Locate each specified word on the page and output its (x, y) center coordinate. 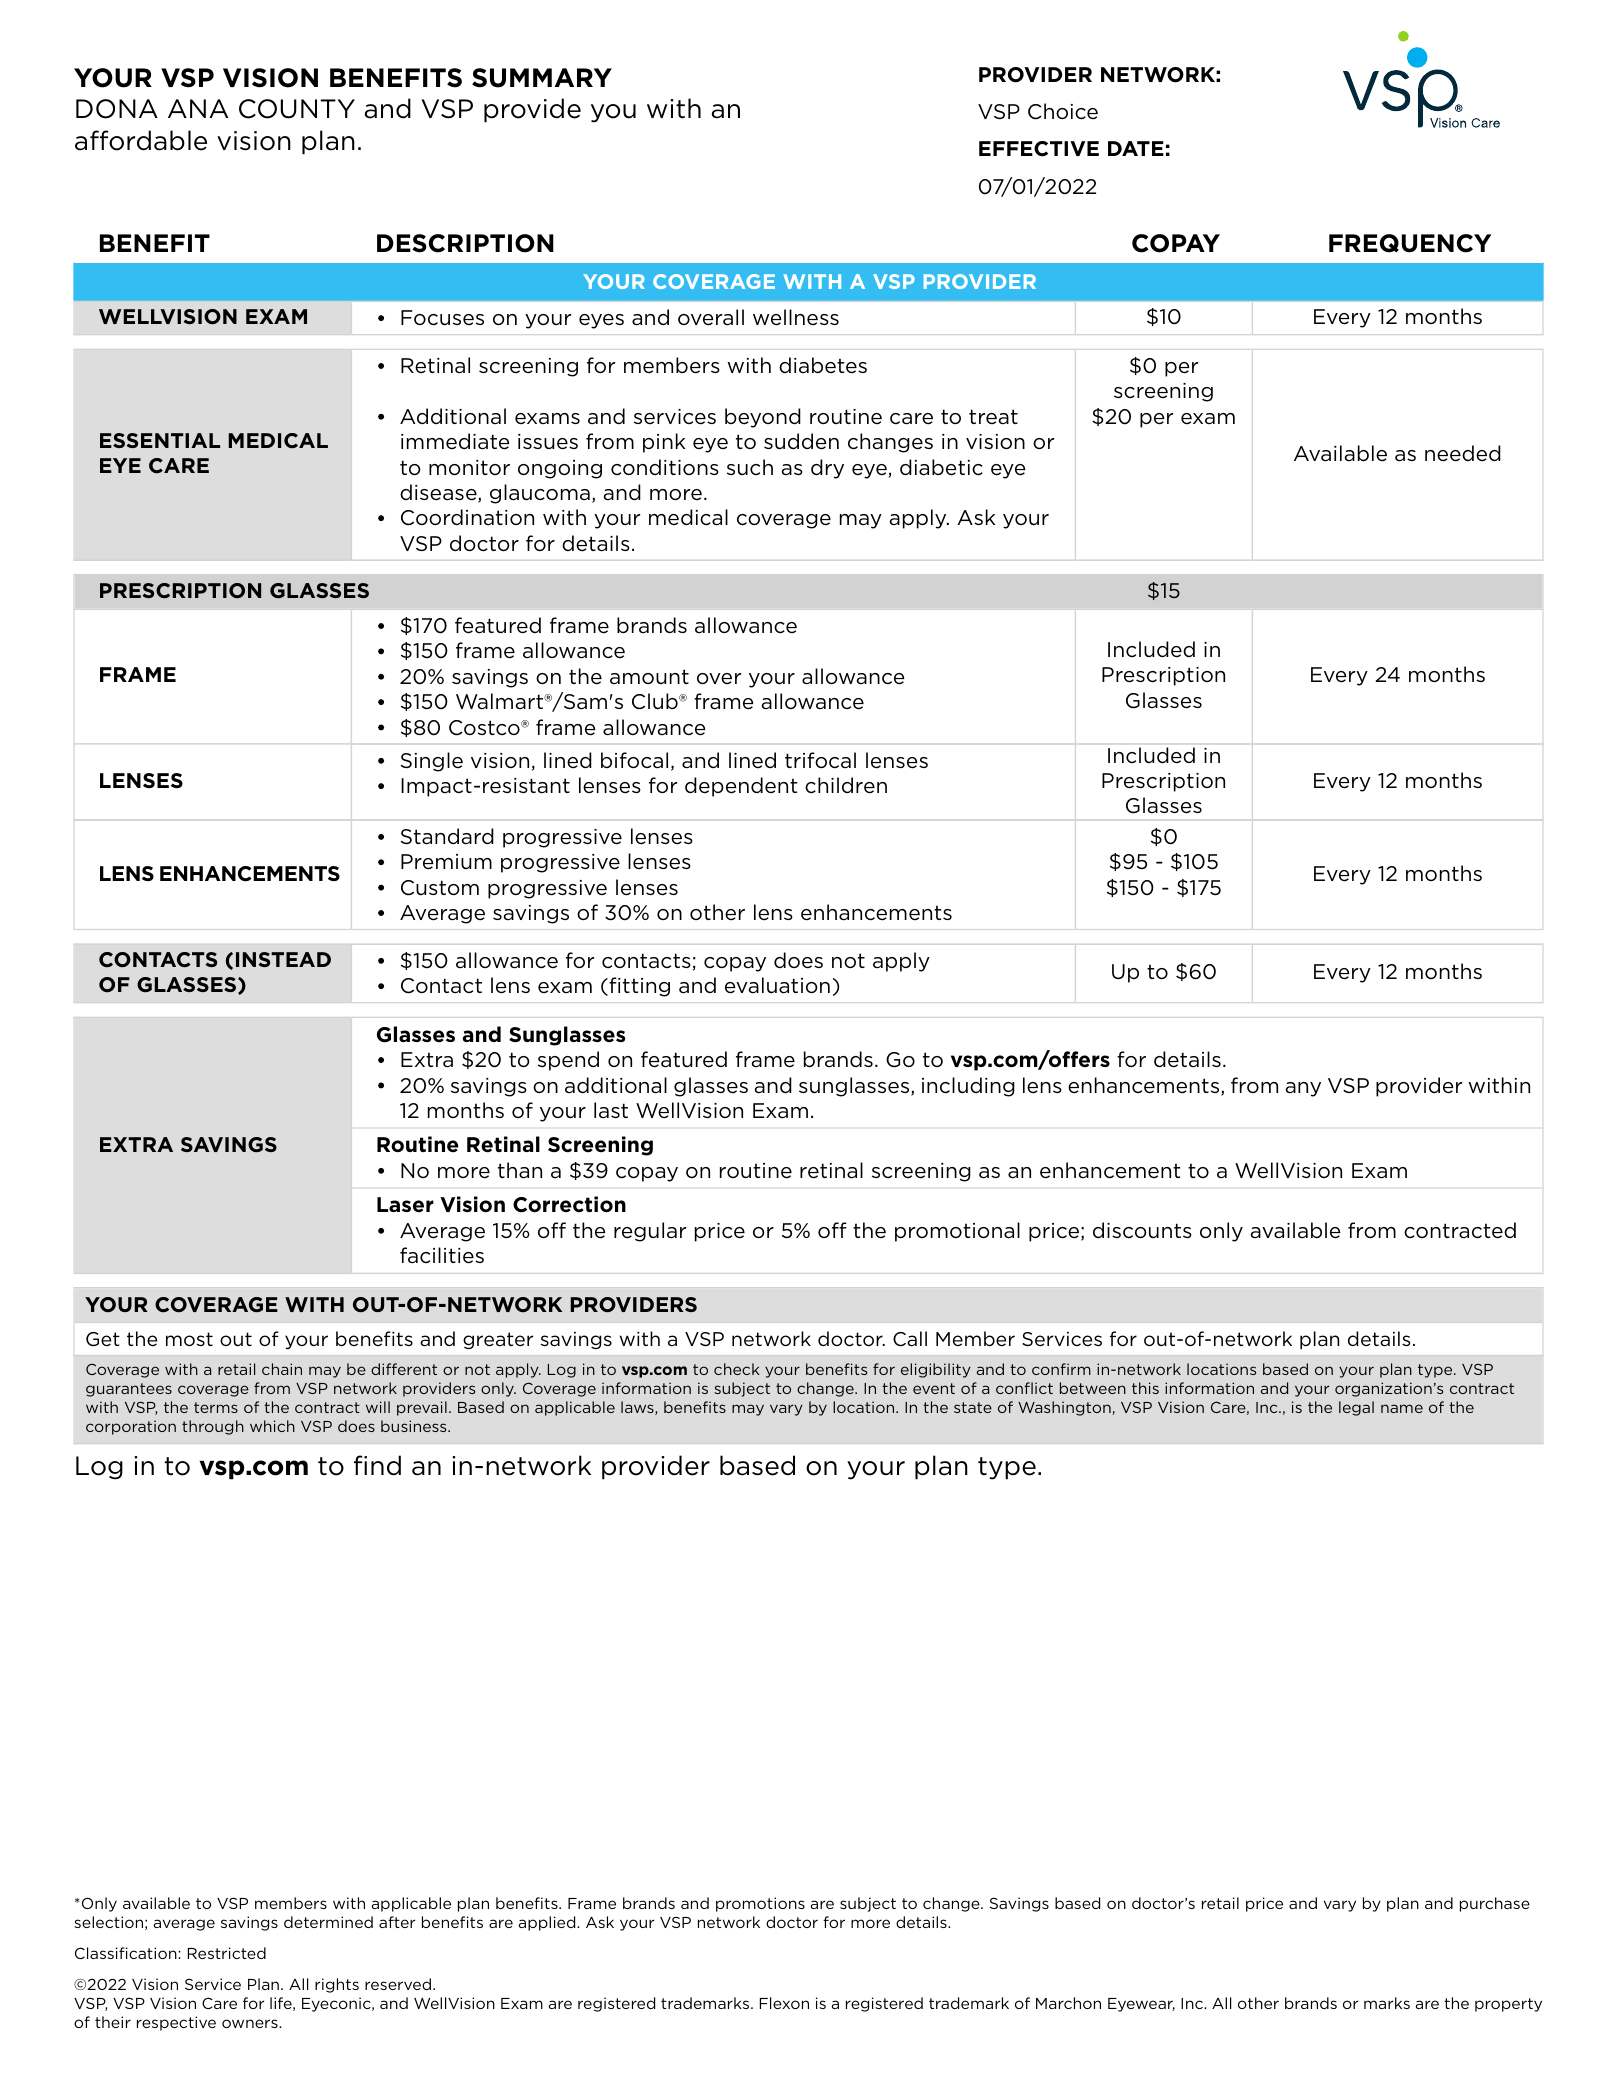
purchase (1495, 1904)
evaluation (777, 985)
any (1303, 1089)
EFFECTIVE (1039, 149)
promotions (760, 1904)
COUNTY (297, 109)
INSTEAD (283, 959)
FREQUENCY (1410, 243)
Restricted (227, 1953)
